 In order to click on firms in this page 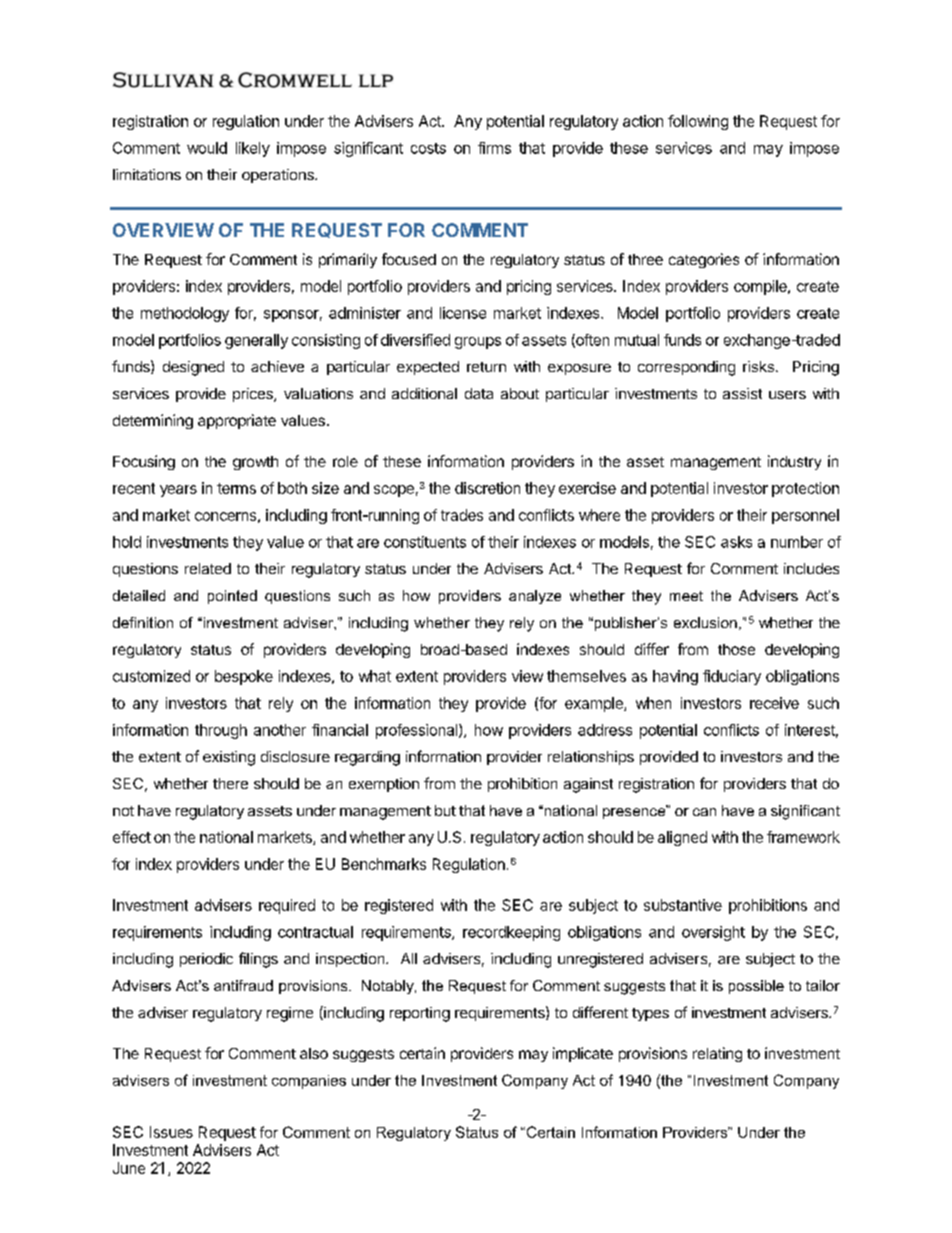, I will do `click(494, 148)`.
